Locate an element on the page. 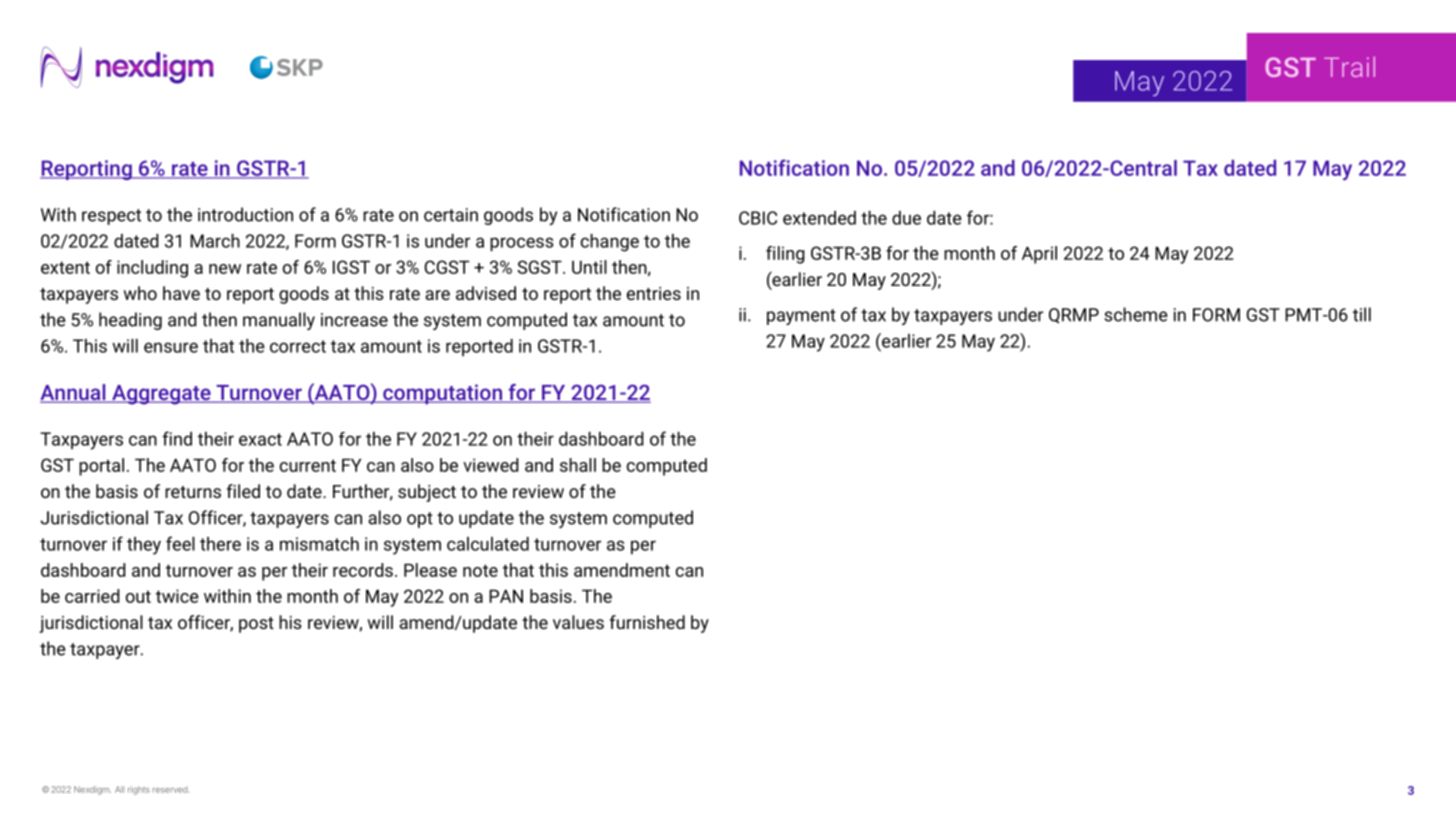  rights is located at coordinates (139, 790).
